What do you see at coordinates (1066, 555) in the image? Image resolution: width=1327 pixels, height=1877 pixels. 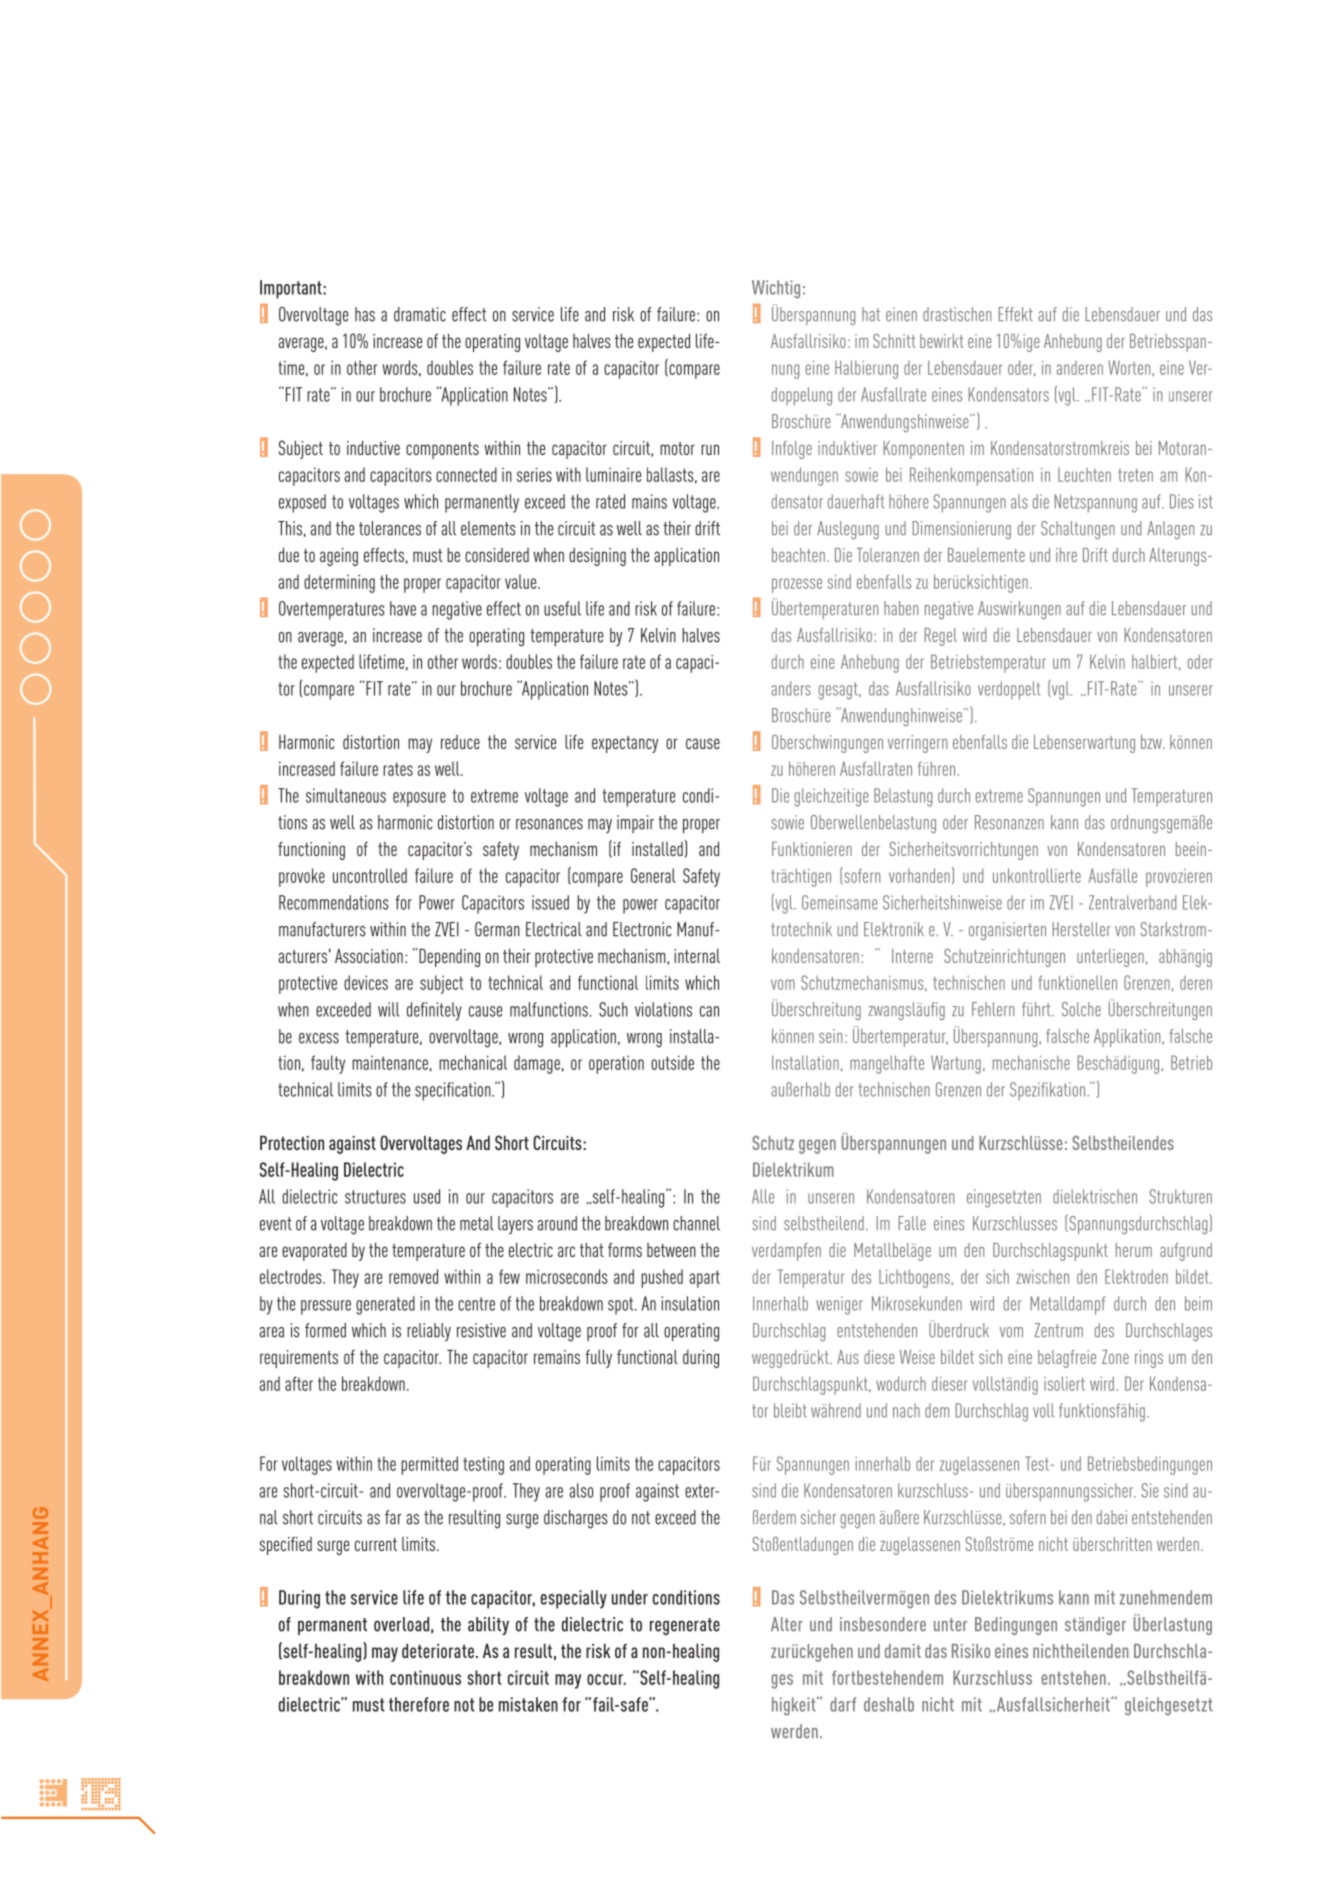 I see `ihre` at bounding box center [1066, 555].
